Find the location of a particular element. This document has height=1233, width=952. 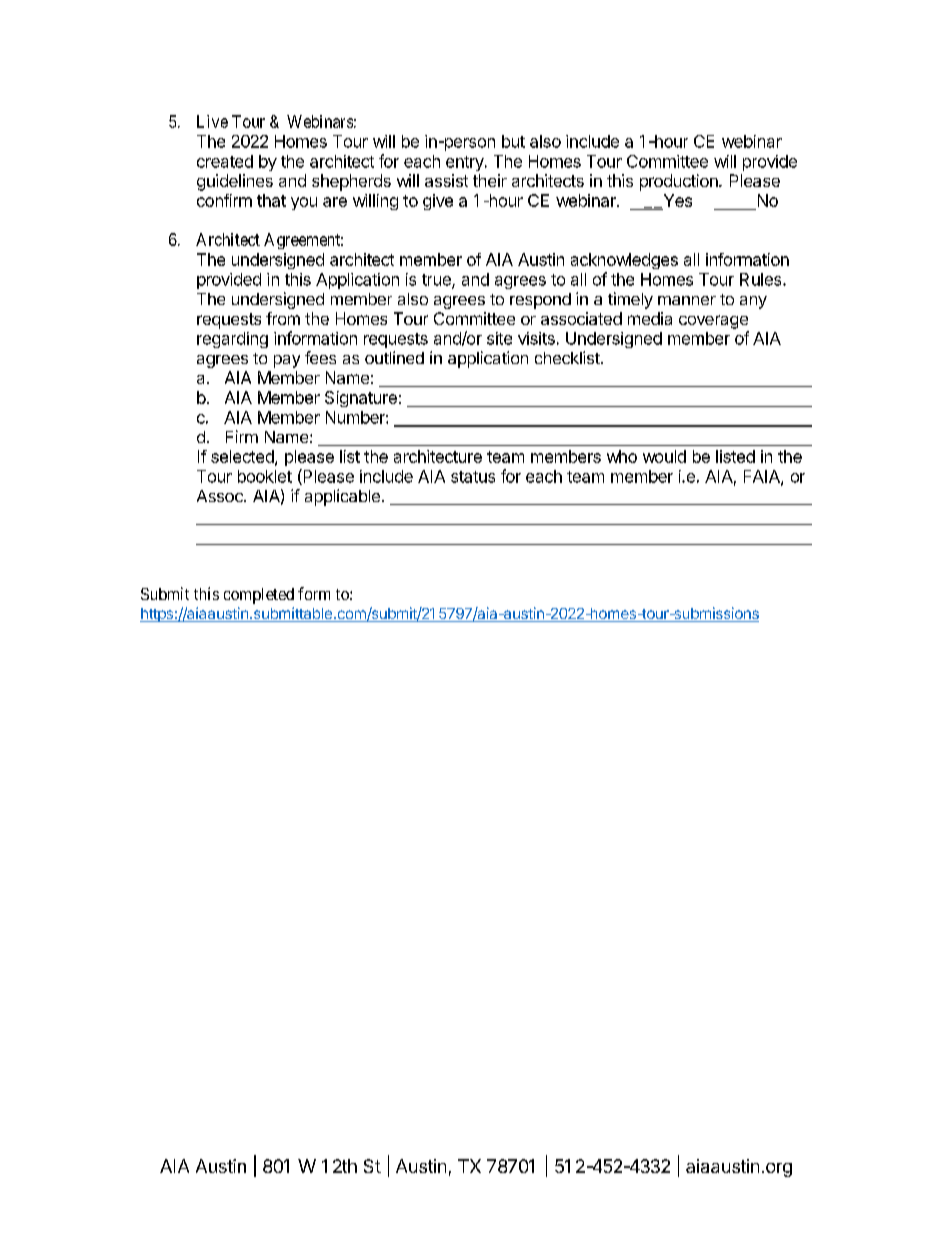

site is located at coordinates (499, 338).
